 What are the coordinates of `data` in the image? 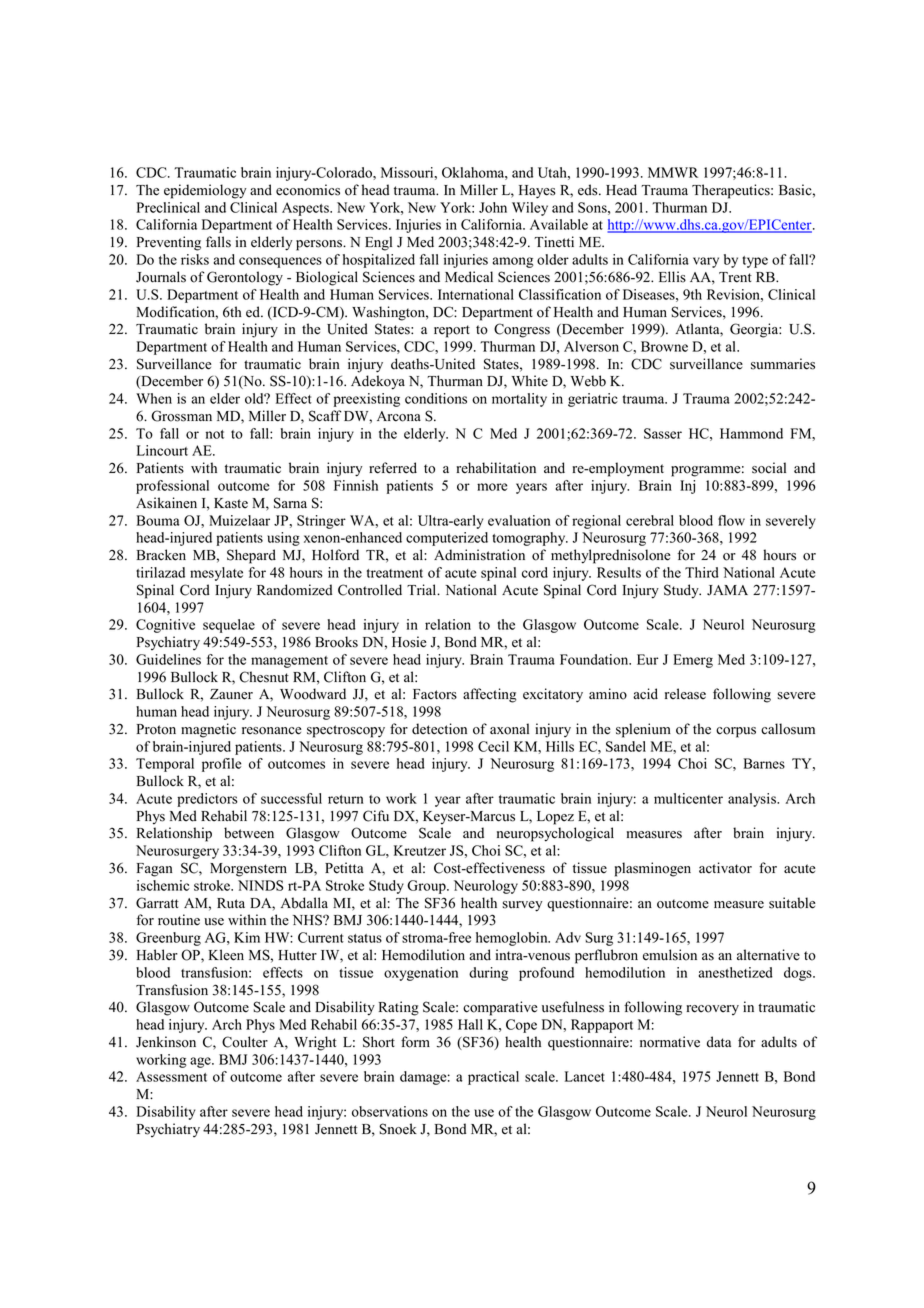 It's located at (719, 1042).
